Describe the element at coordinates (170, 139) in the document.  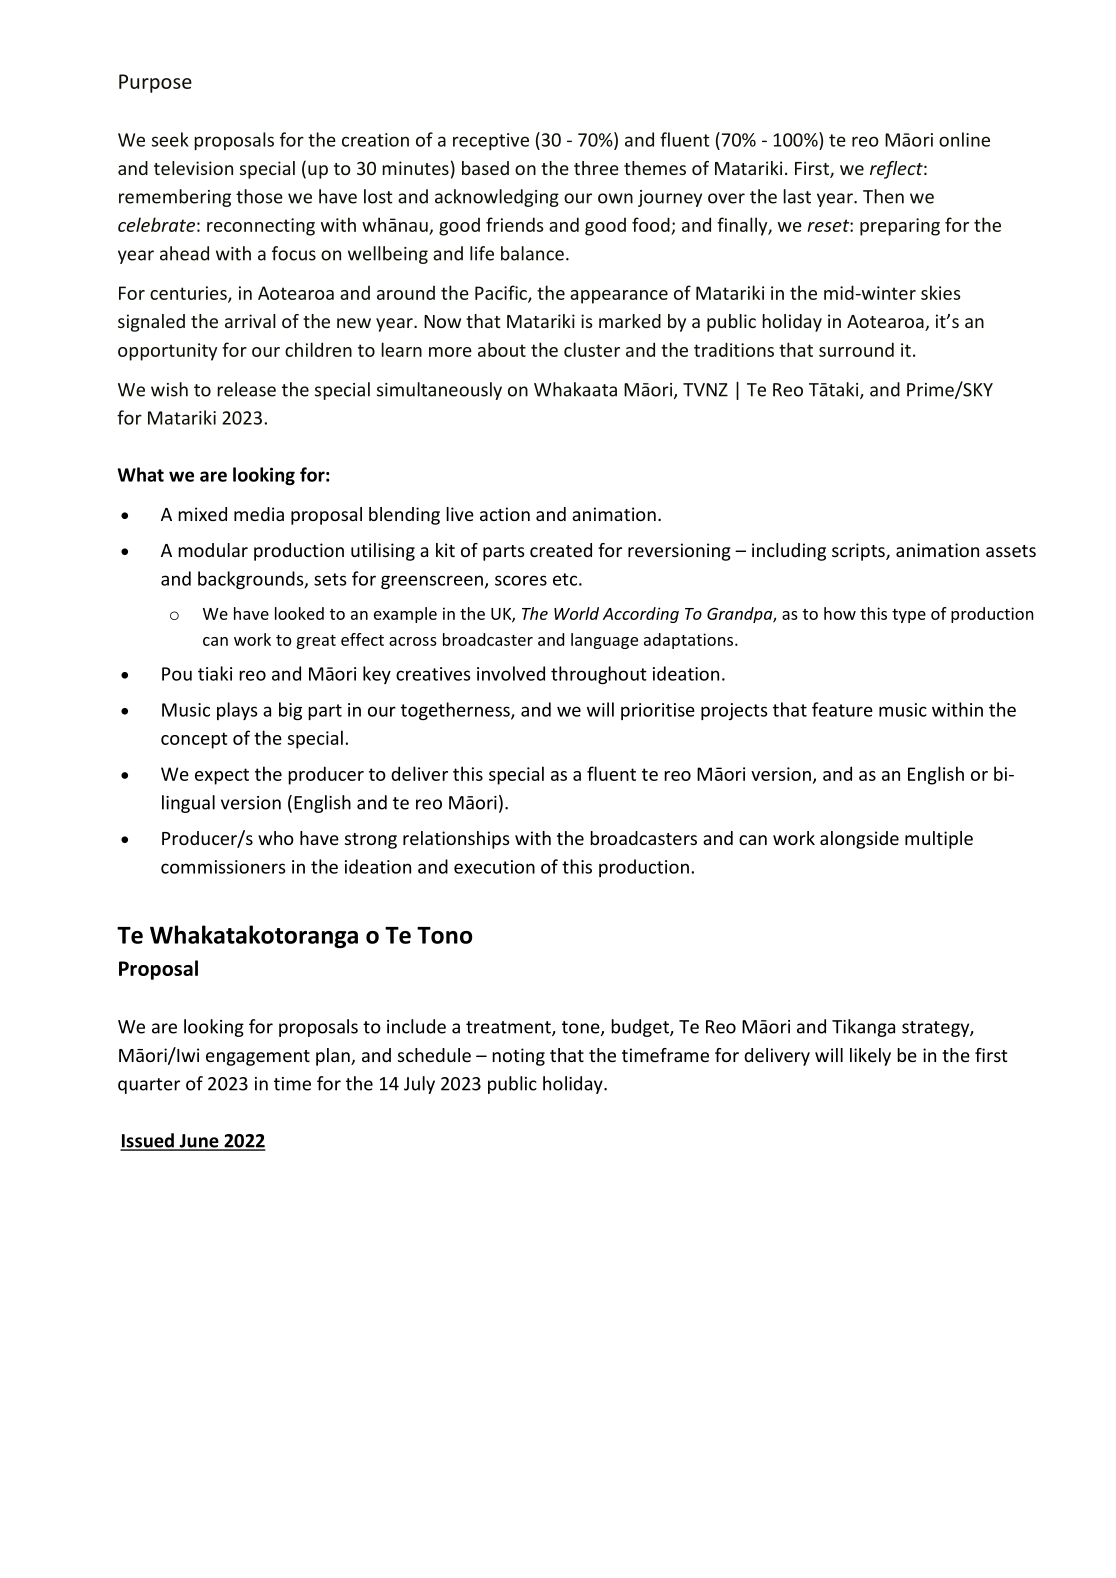
I see `seek` at that location.
